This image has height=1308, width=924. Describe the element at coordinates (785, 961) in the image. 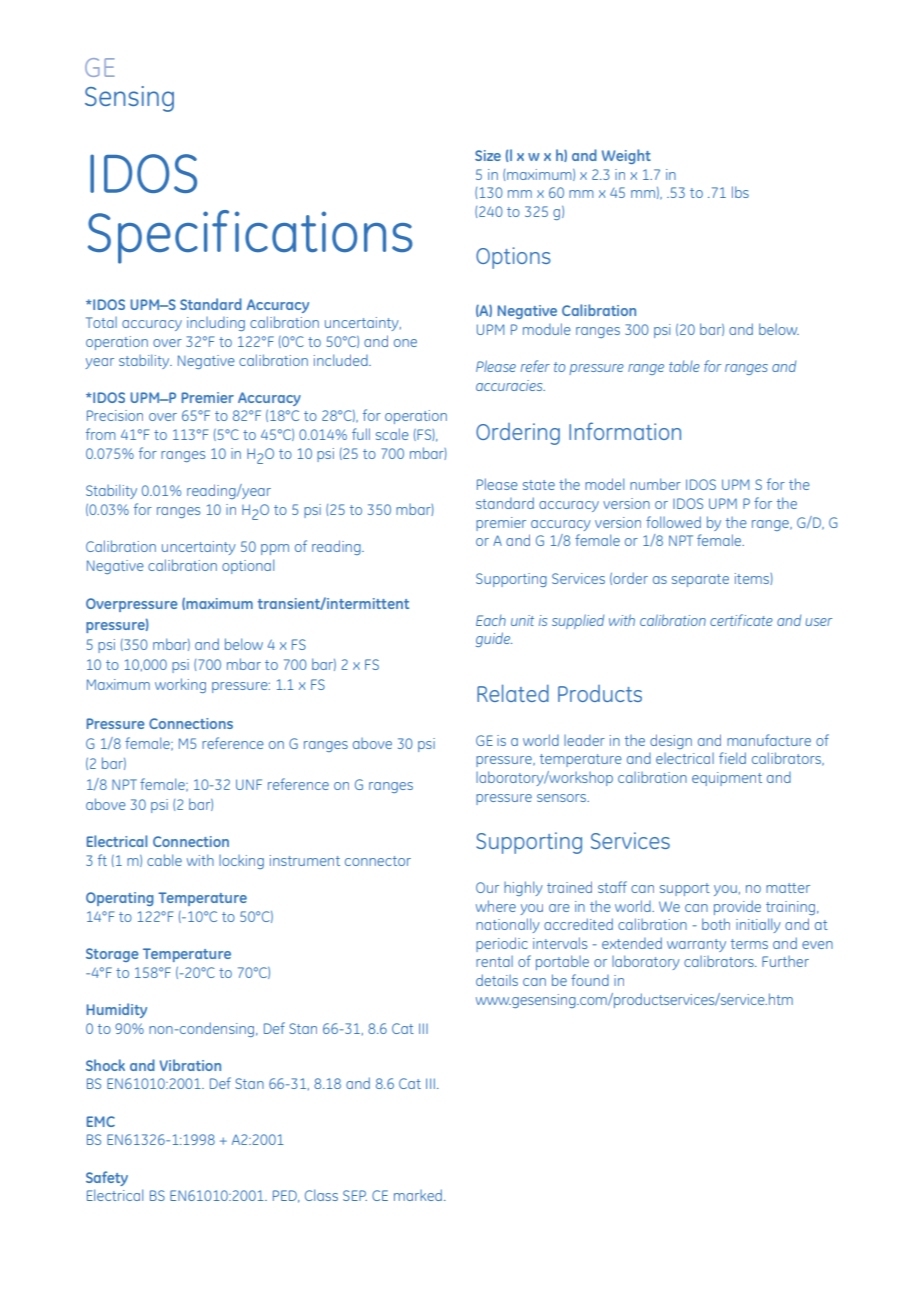

I see `Further` at that location.
